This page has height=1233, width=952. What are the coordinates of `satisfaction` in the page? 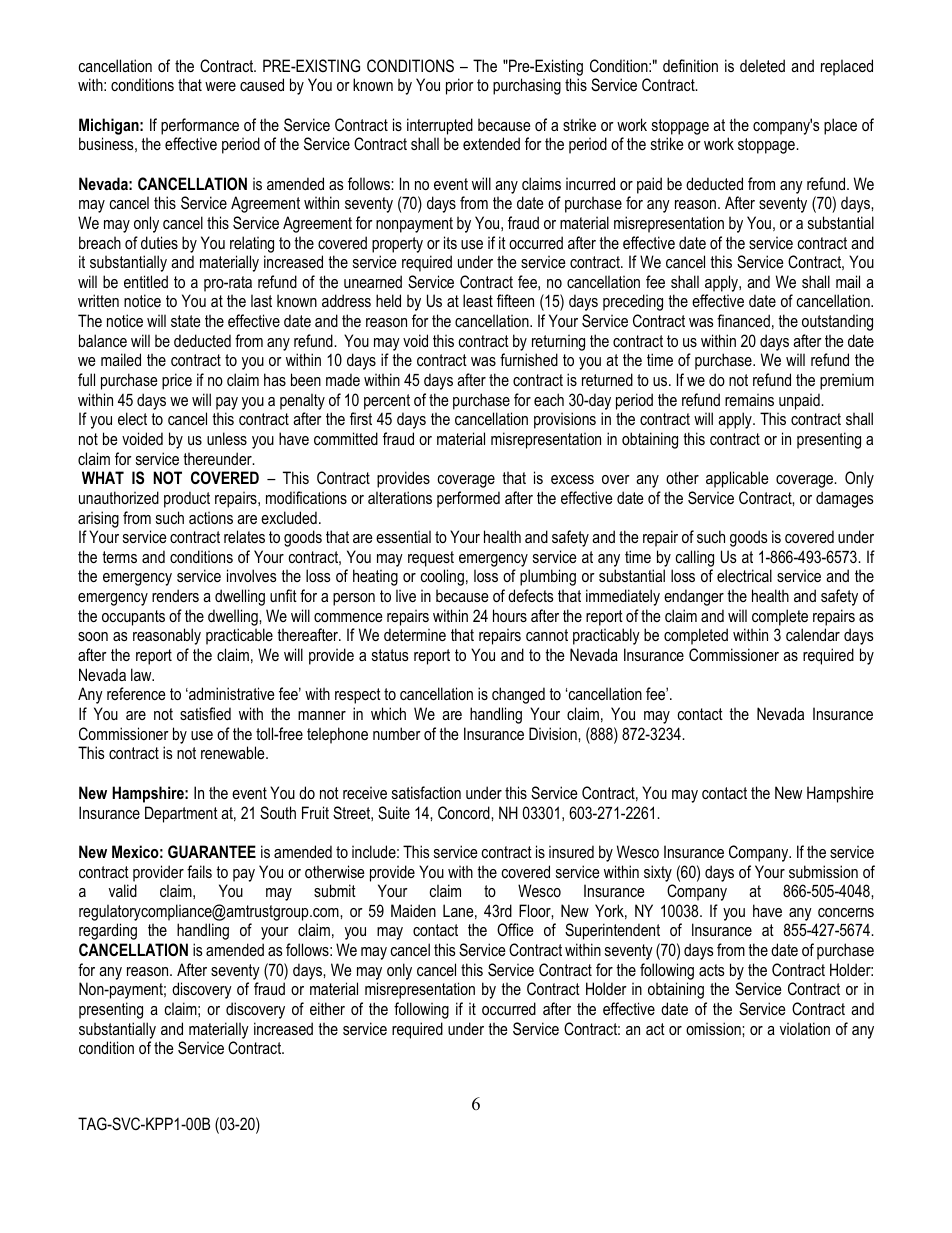 It's located at (426, 792).
